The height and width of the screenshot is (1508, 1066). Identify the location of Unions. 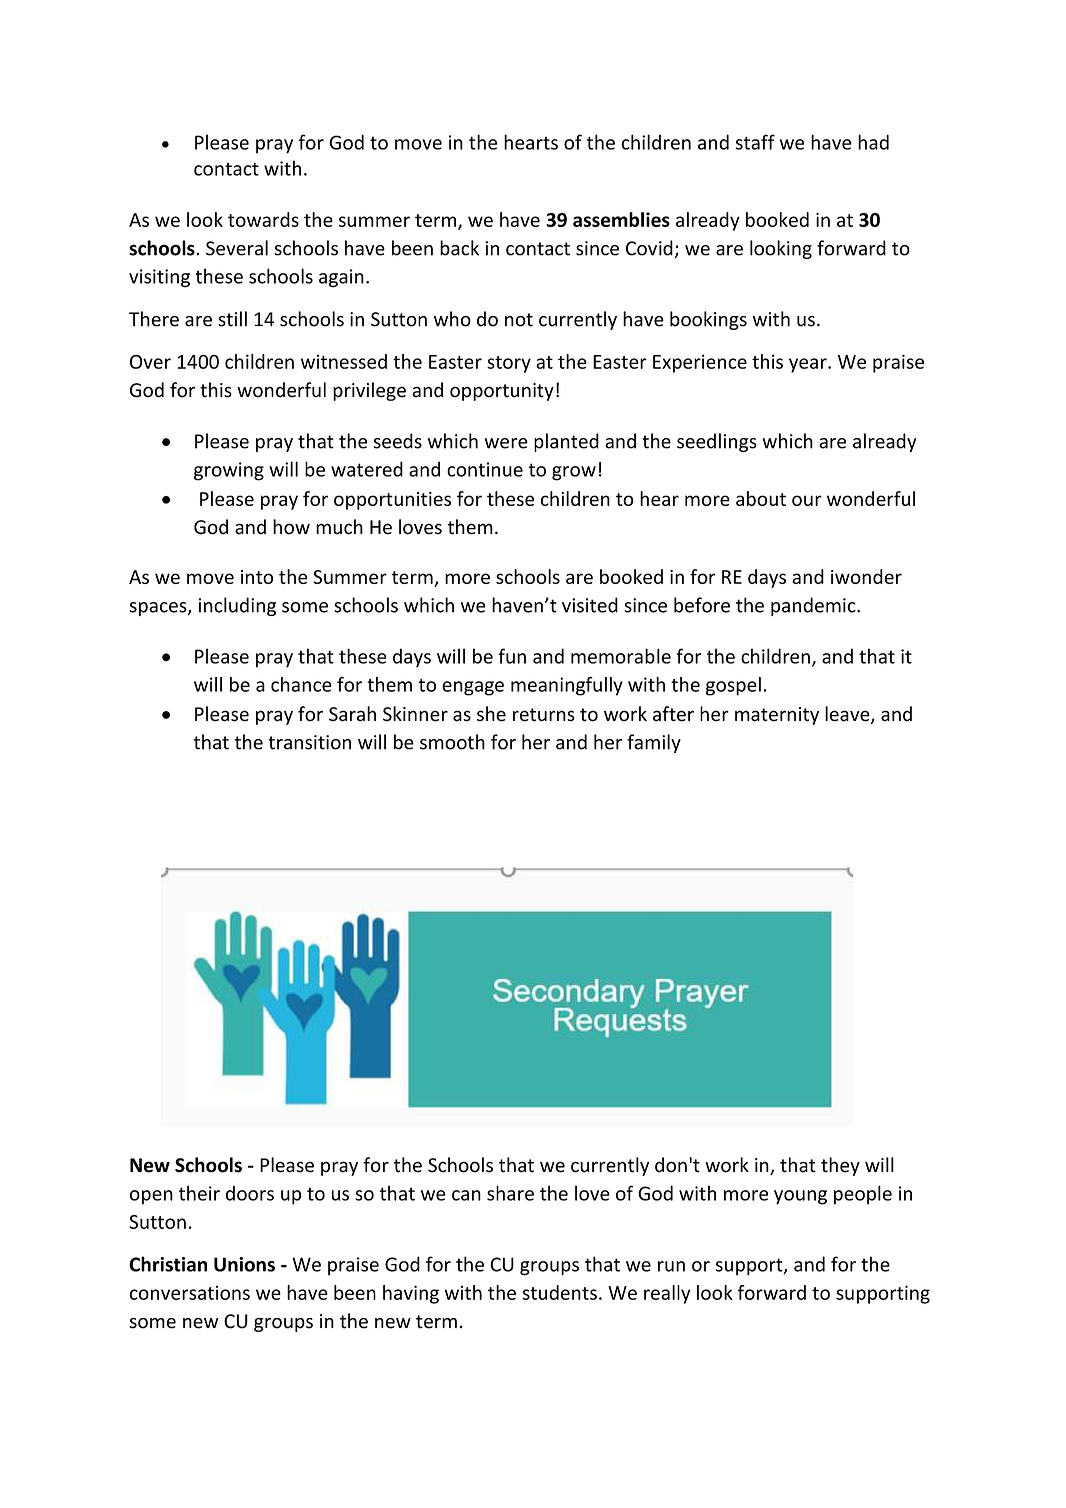
(244, 1264).
